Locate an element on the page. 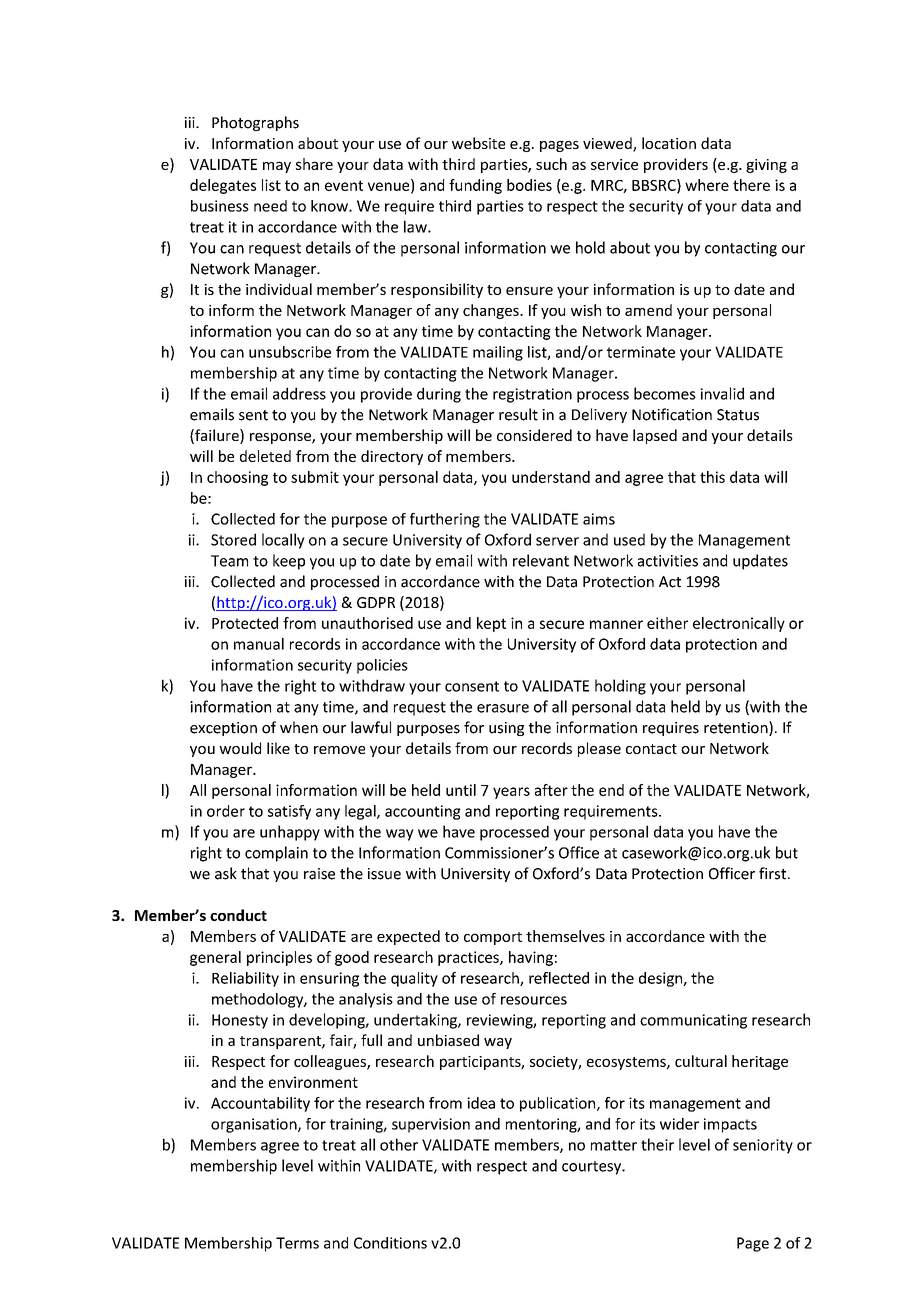 The image size is (924, 1308). keep is located at coordinates (289, 562).
